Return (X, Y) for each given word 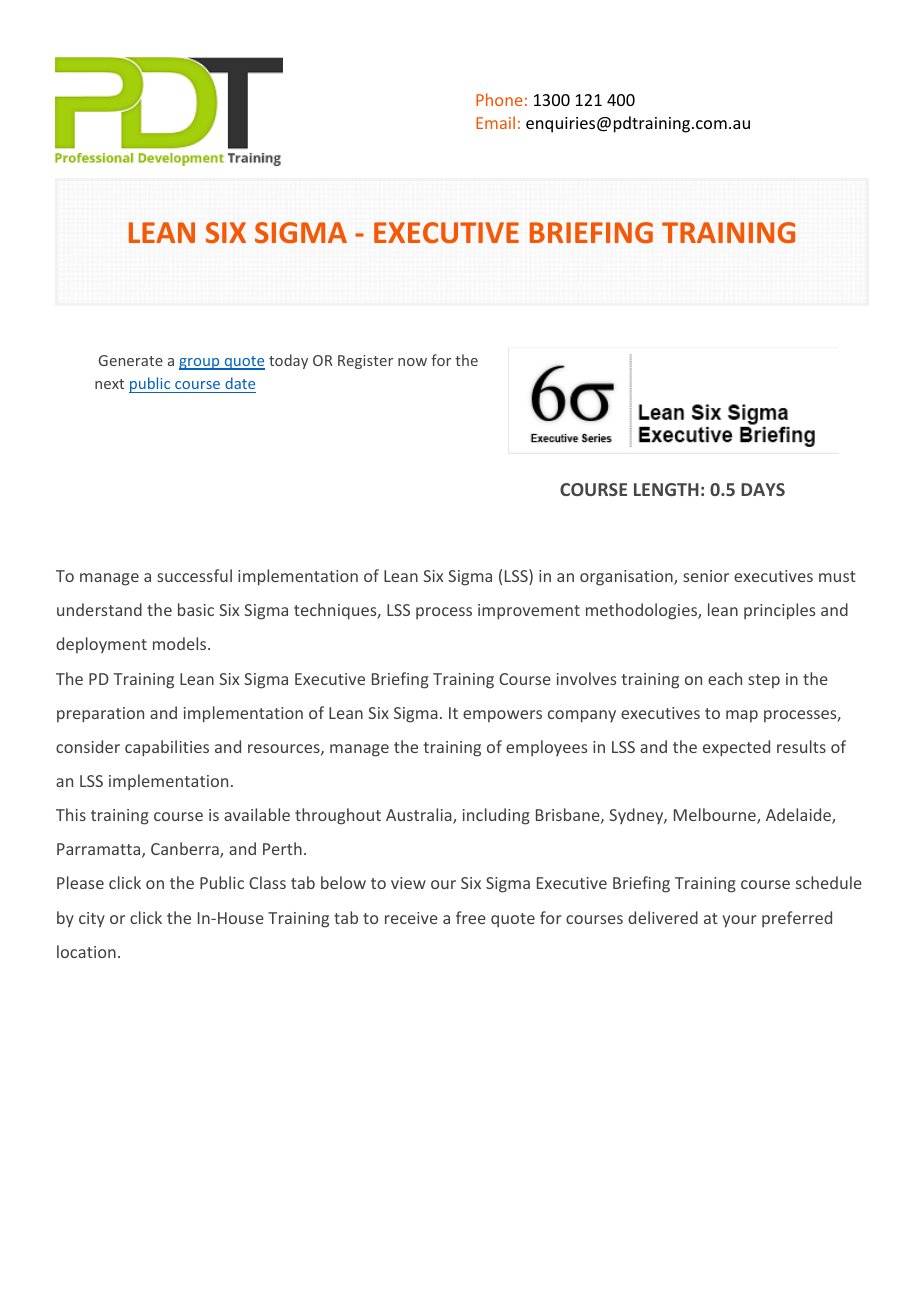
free (471, 917)
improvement (529, 612)
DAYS (763, 489)
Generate (131, 360)
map (742, 716)
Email (495, 122)
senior (706, 576)
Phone (499, 99)
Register (365, 362)
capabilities (167, 748)
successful (194, 575)
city (92, 920)
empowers (502, 716)
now (412, 362)
